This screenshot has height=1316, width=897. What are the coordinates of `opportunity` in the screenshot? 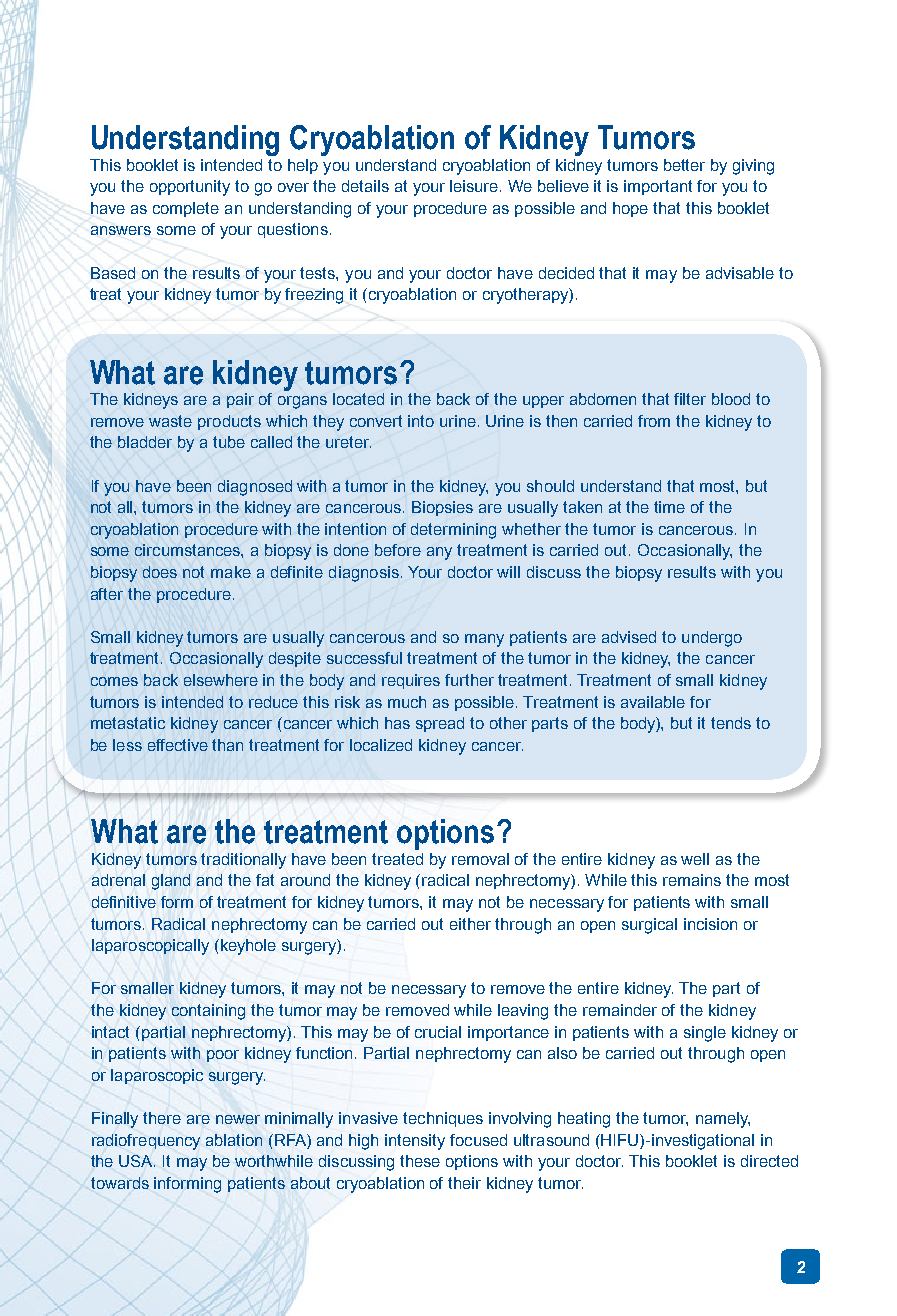 It's located at (190, 188).
